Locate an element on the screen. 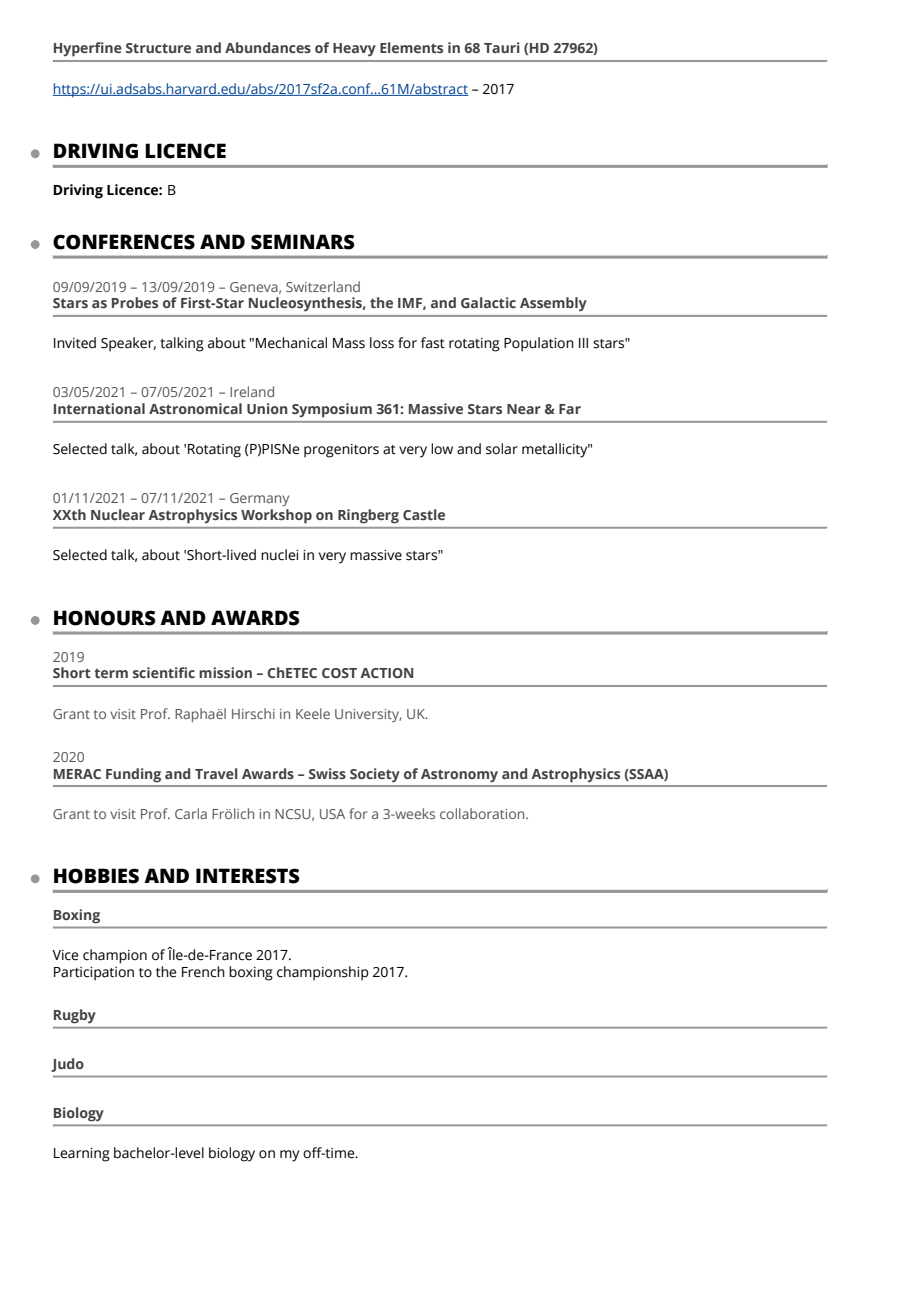 This screenshot has width=924, height=1307. Nuclear is located at coordinates (118, 514).
